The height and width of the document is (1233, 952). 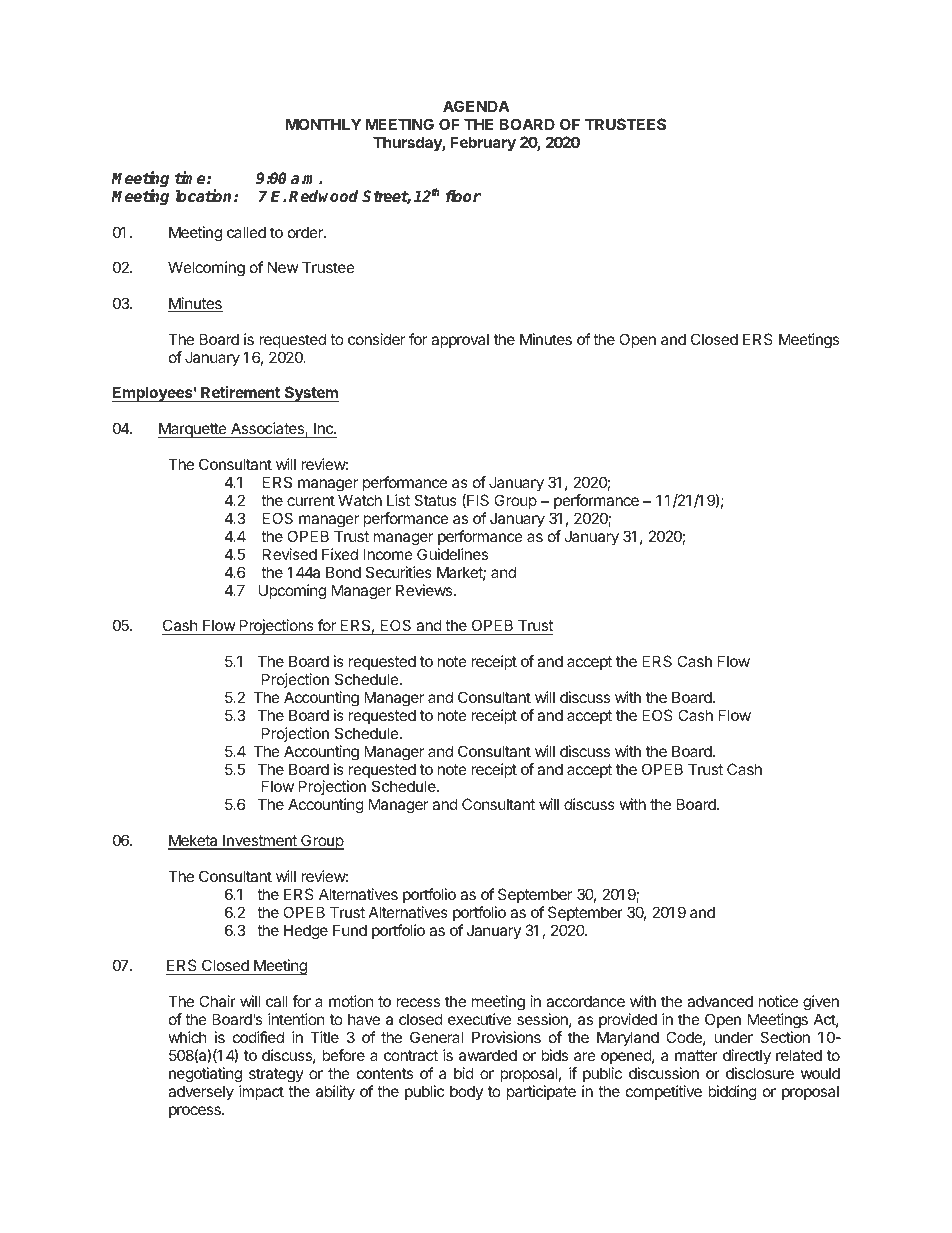 What do you see at coordinates (476, 106) in the document?
I see `AGENDA` at bounding box center [476, 106].
